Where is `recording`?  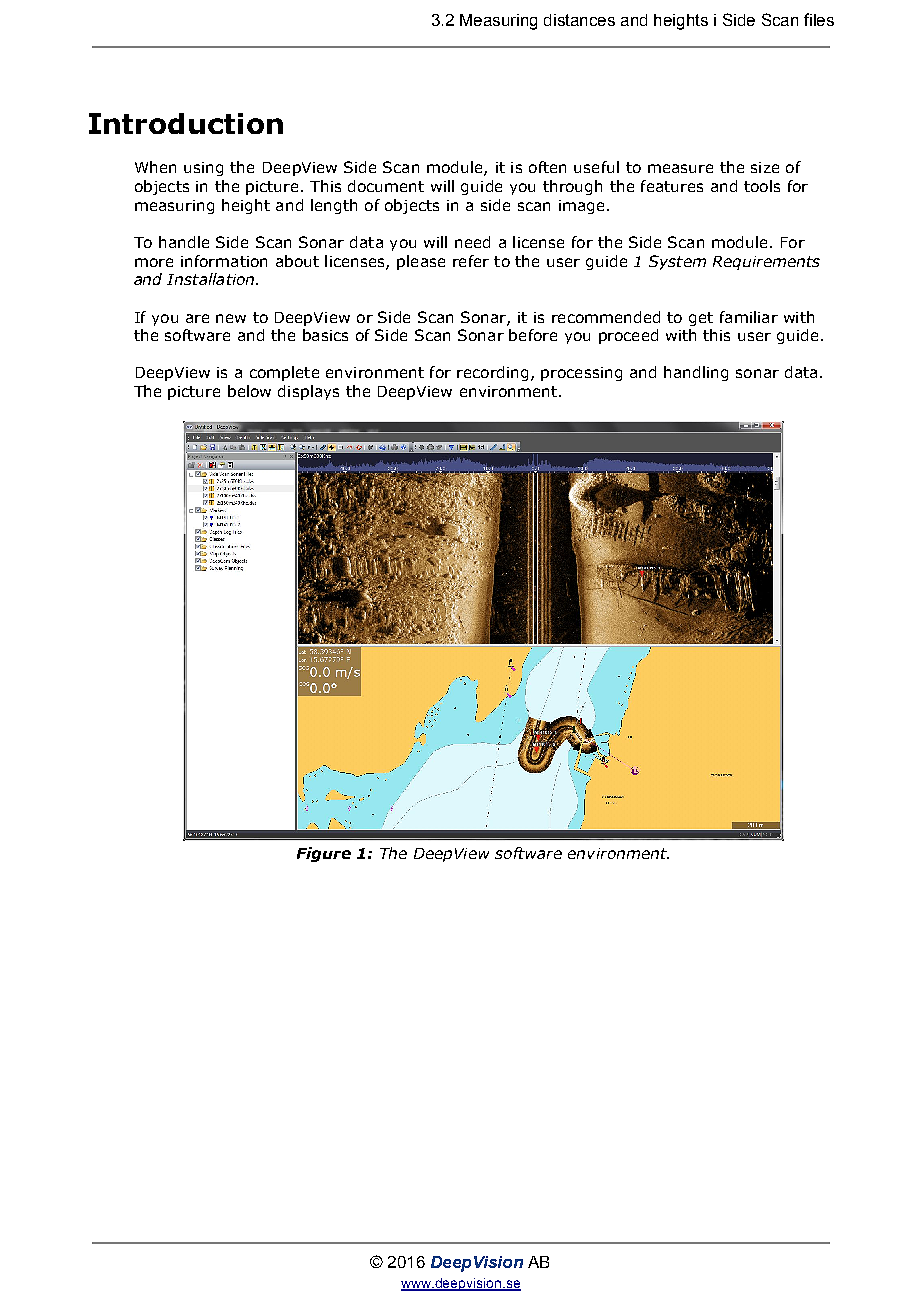
recording is located at coordinates (492, 373).
